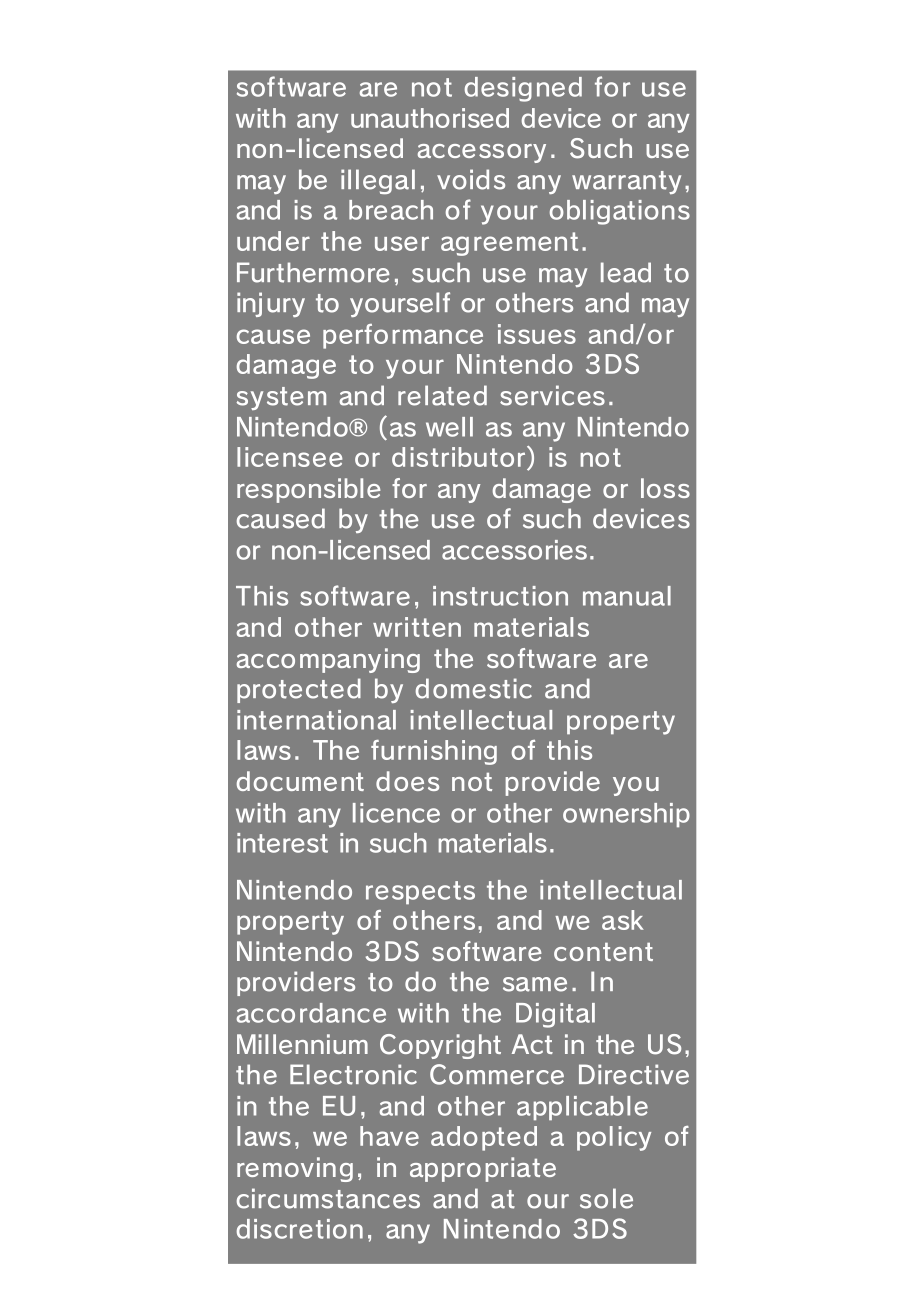 The width and height of the screenshot is (924, 1308). What do you see at coordinates (606, 1198) in the screenshot?
I see `sole` at bounding box center [606, 1198].
